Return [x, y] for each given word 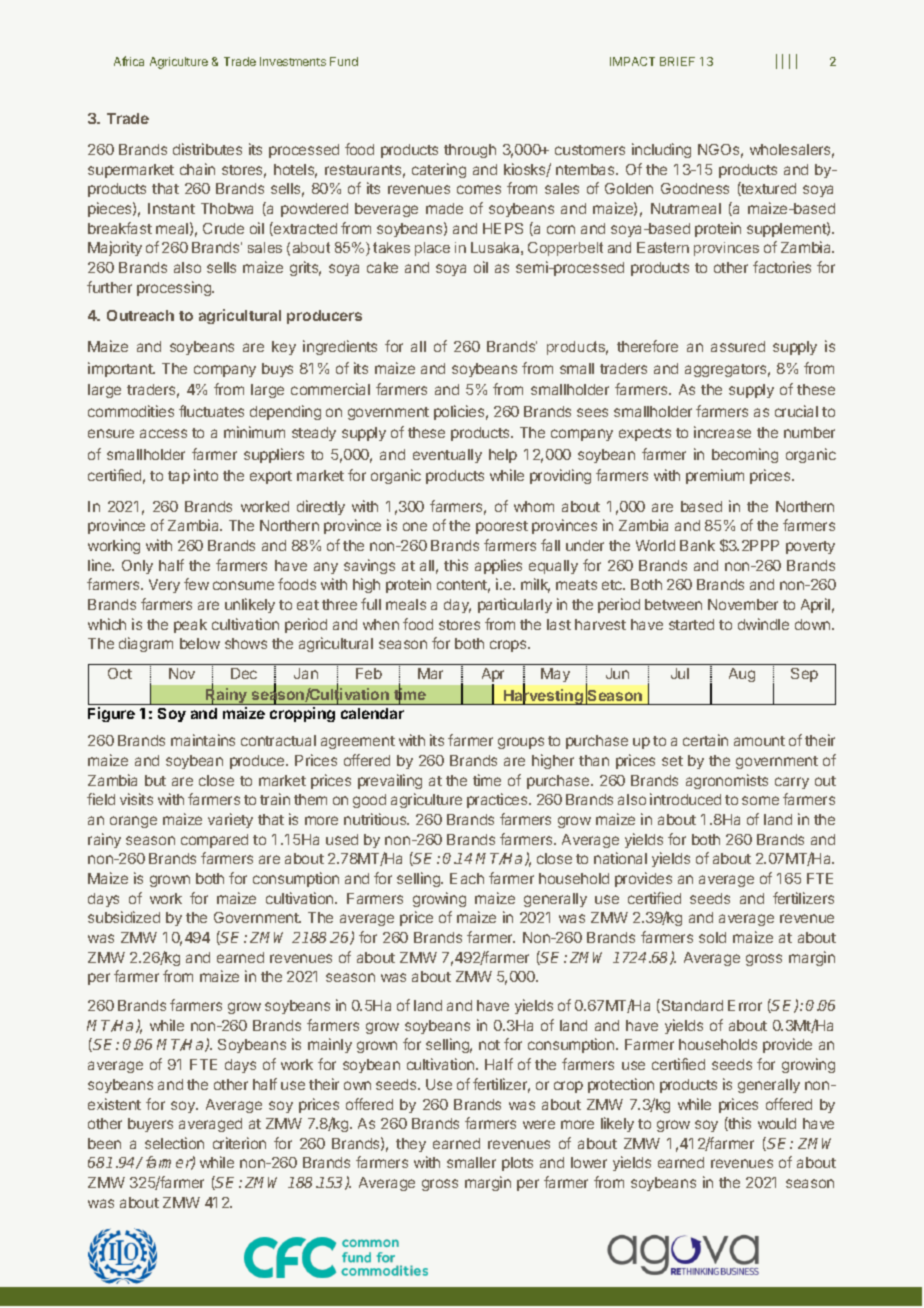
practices [498, 800]
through [470, 151]
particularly [515, 605]
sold [712, 937]
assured [738, 346]
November [743, 604]
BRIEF [677, 61]
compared [214, 841]
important [121, 369]
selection [174, 1143]
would [777, 1123]
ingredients [340, 347]
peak [190, 626]
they [411, 1145]
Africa [129, 61]
